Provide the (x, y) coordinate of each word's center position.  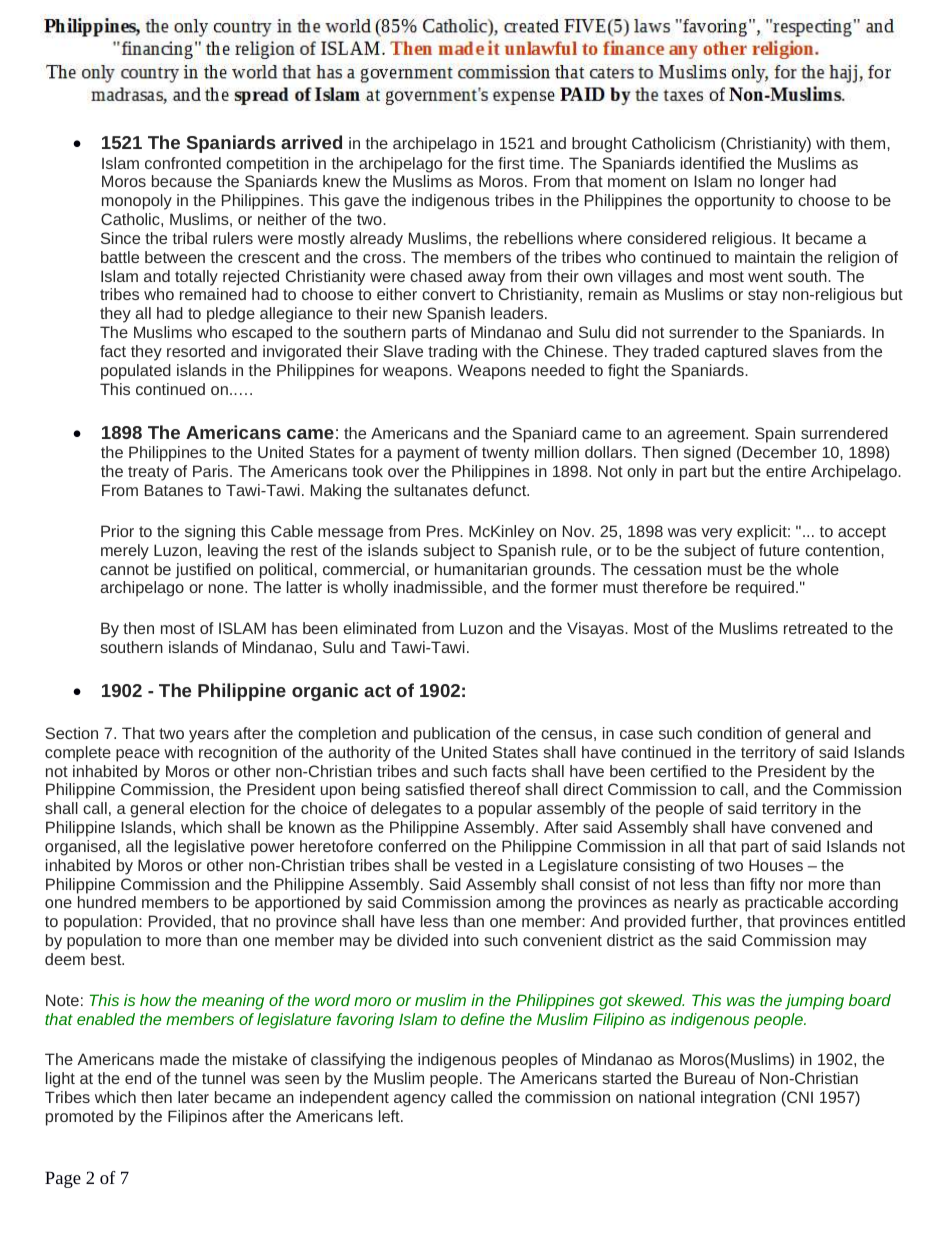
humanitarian (481, 569)
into (466, 940)
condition (729, 733)
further (715, 921)
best (107, 959)
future (779, 550)
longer (782, 183)
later (193, 1097)
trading (452, 353)
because (182, 181)
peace (138, 755)
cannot (124, 569)
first (511, 163)
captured (736, 353)
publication (452, 735)
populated (136, 372)
